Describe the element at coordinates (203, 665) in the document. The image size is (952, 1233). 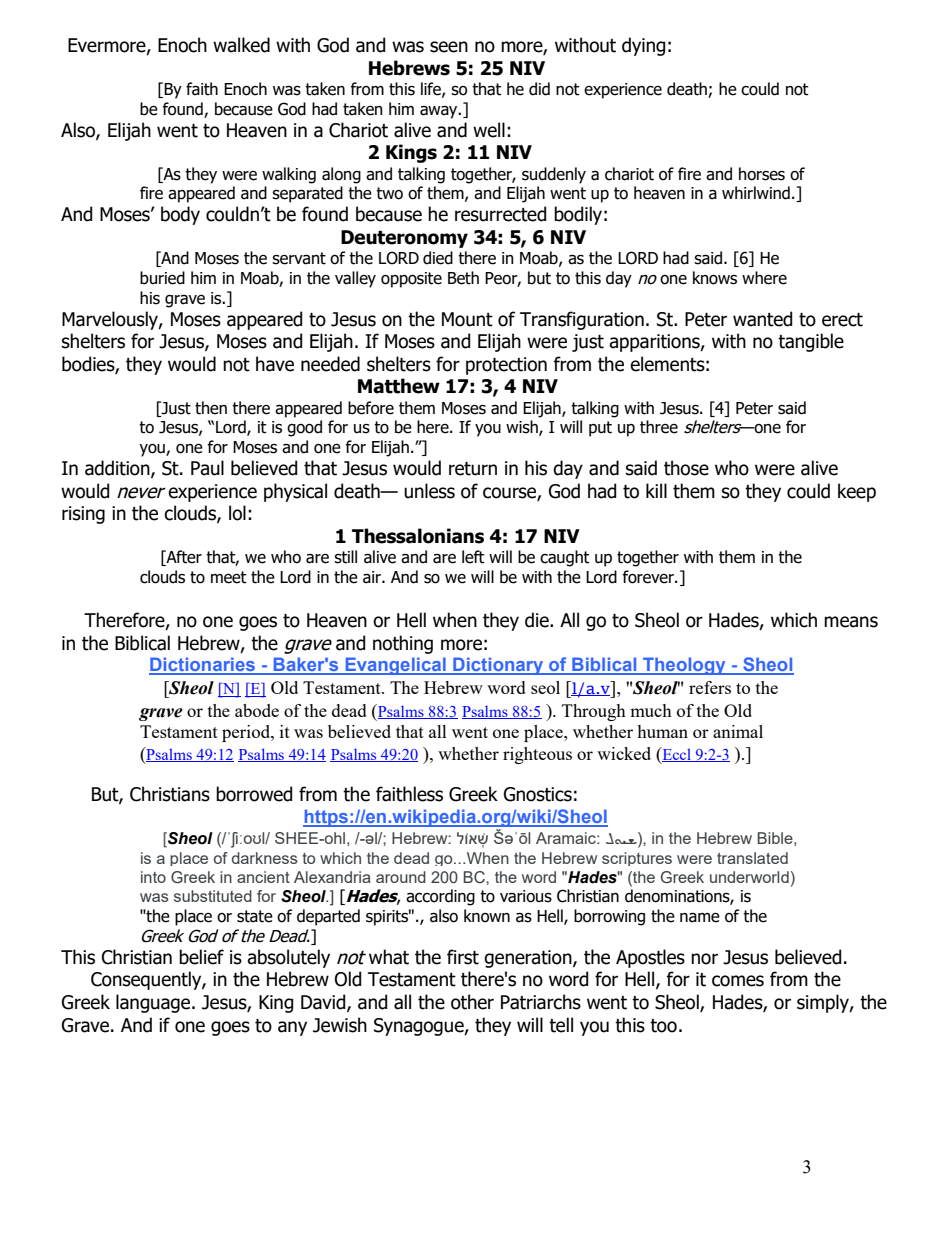
I see `Dictionaries` at that location.
